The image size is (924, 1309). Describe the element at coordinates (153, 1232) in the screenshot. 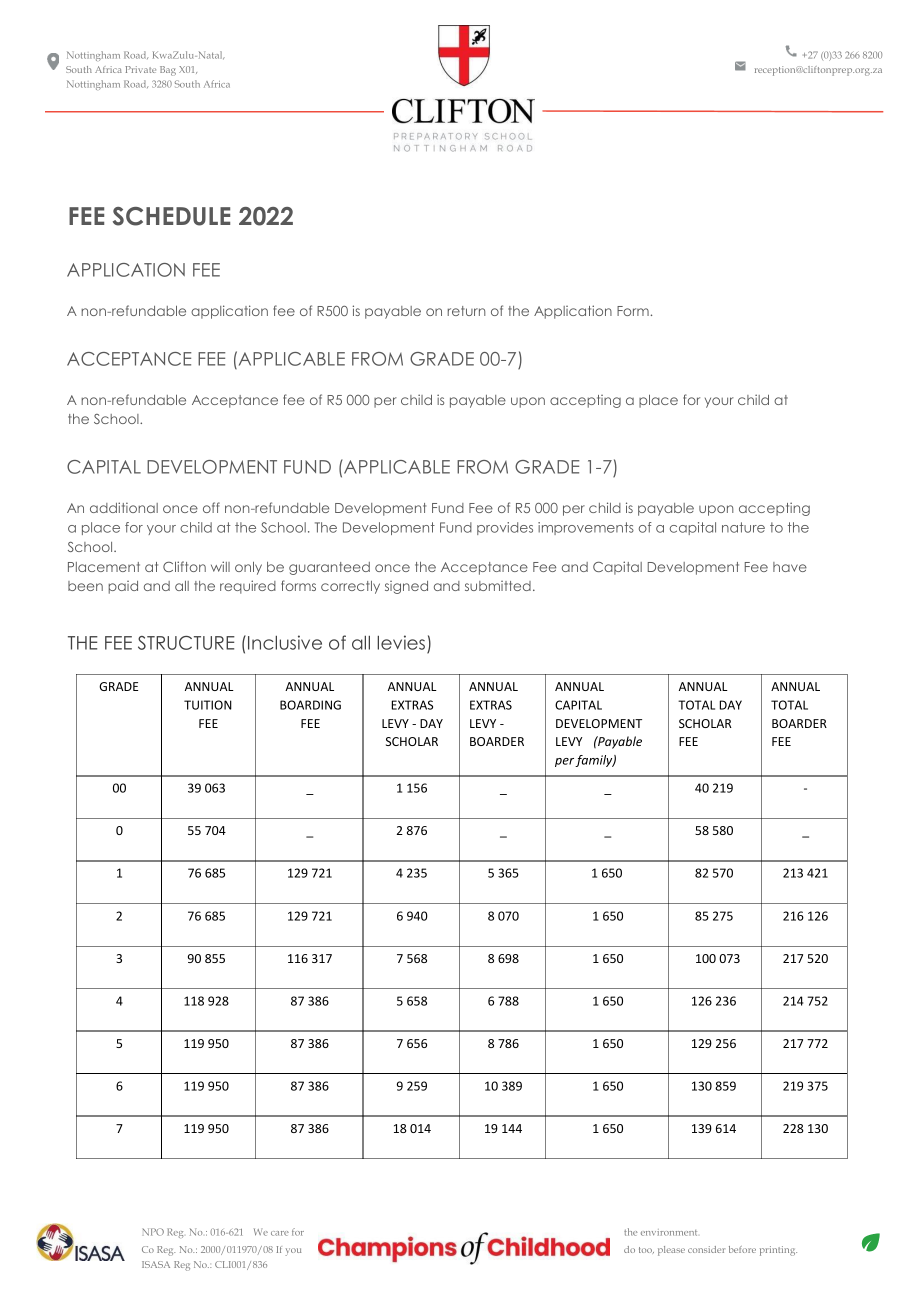

I see `NPO` at that location.
